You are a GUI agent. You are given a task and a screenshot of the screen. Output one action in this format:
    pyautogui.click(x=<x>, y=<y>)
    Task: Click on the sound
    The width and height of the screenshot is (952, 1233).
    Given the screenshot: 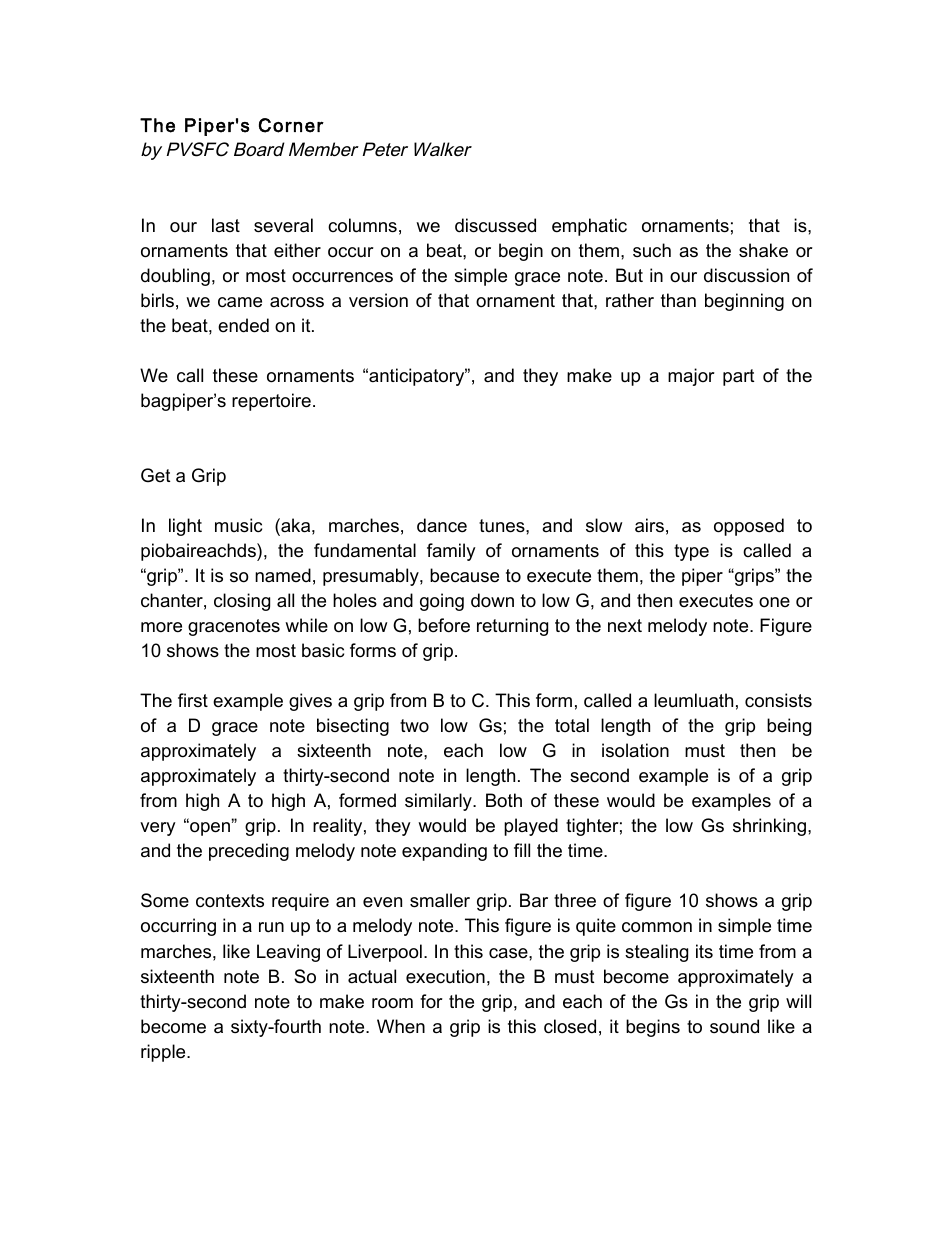 What is the action you would take?
    pyautogui.click(x=734, y=1026)
